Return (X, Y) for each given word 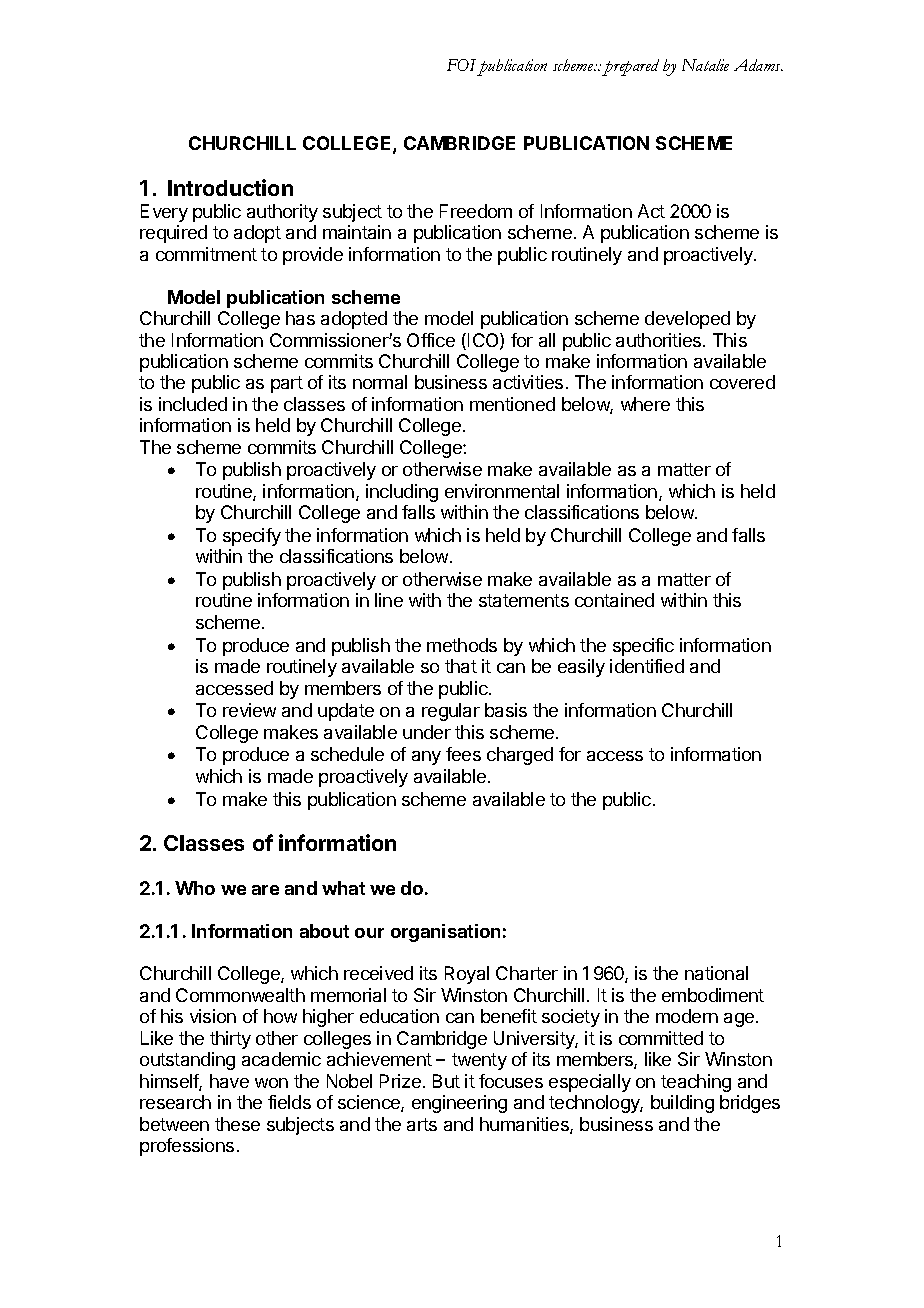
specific (643, 647)
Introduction (230, 187)
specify (252, 537)
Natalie (705, 65)
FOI (461, 65)
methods (462, 645)
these (237, 1124)
